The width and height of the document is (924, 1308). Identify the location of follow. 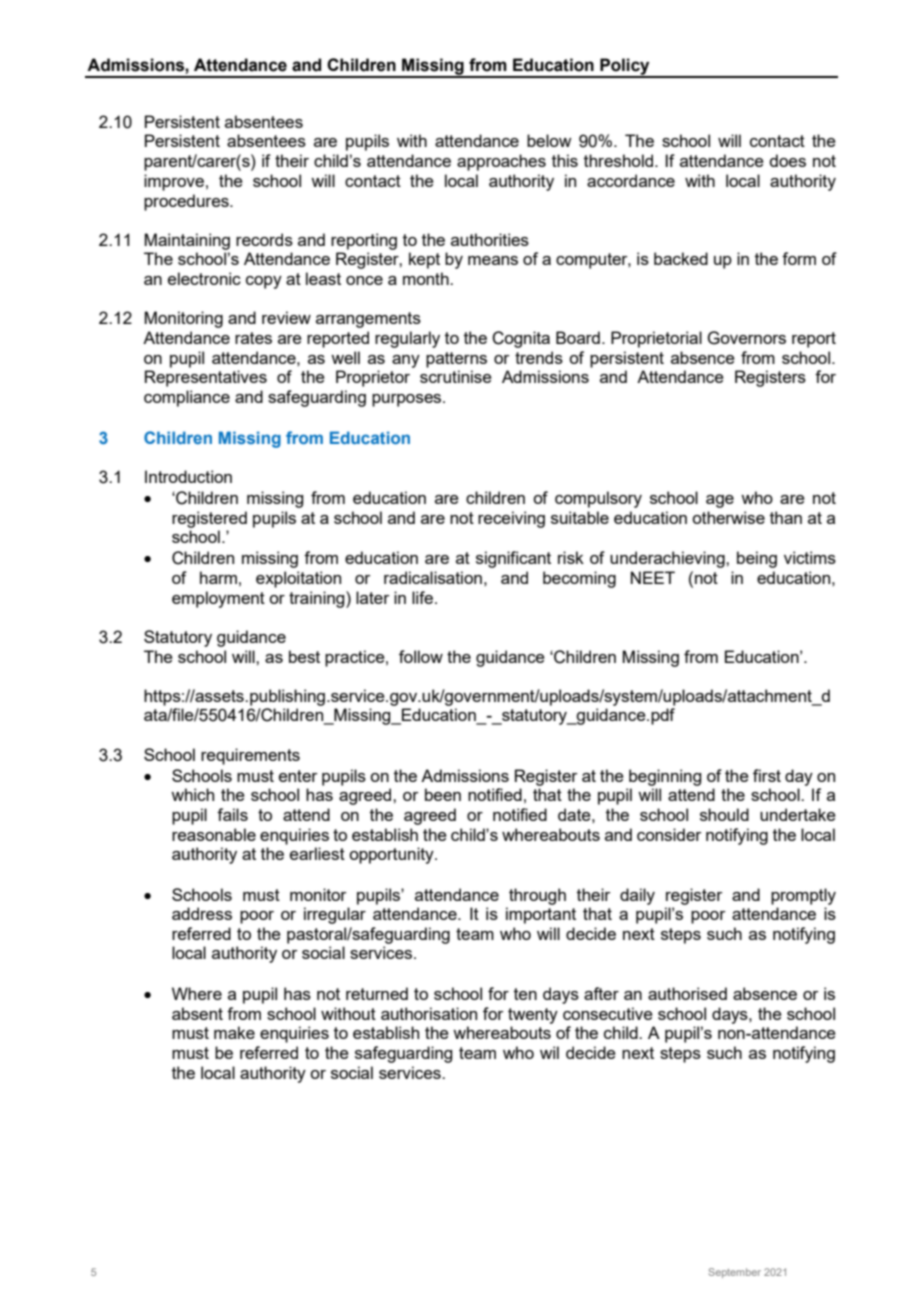
(421, 656).
